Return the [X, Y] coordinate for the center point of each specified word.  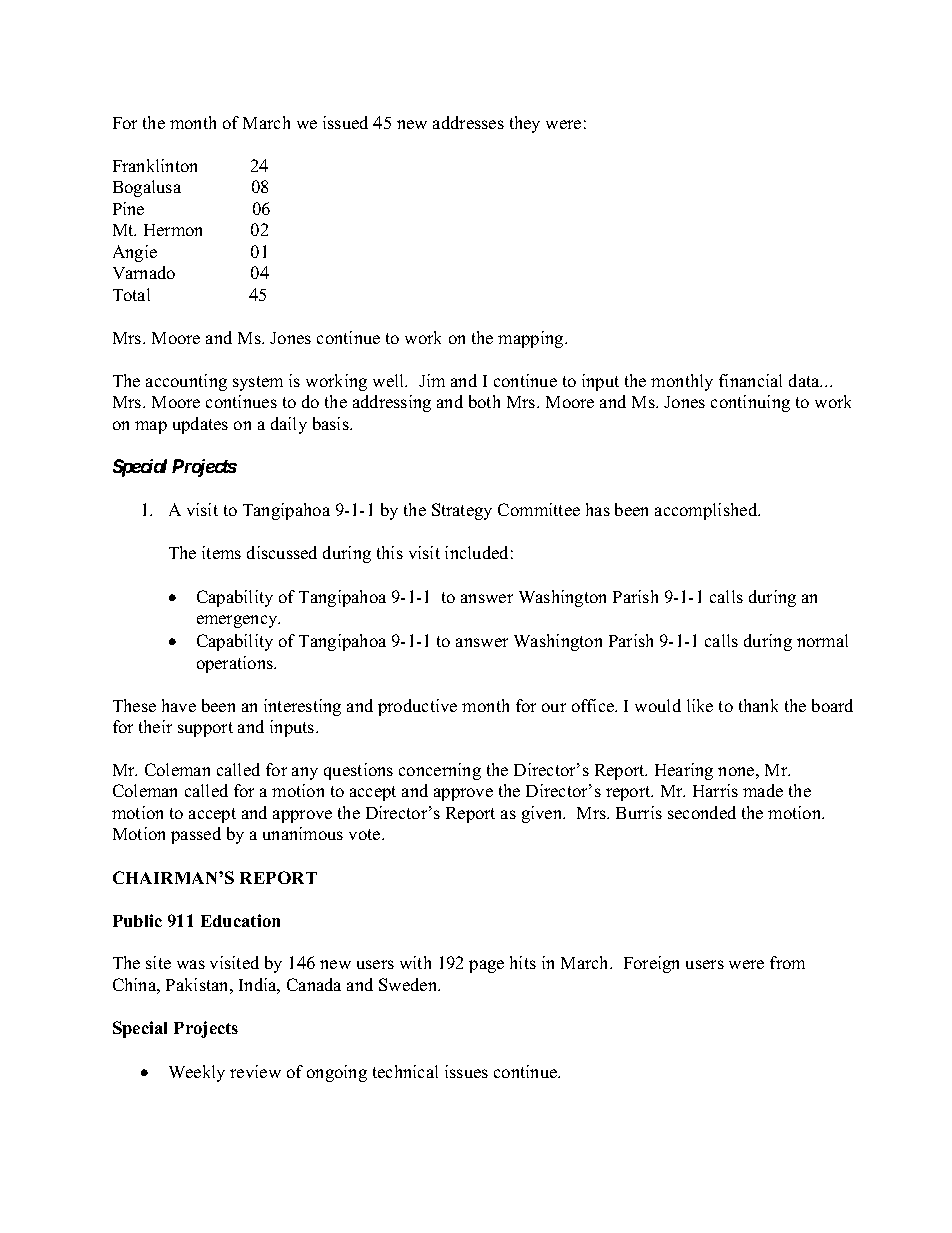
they [525, 124]
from [787, 962]
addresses [468, 122]
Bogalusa [147, 188]
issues [466, 1071]
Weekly [197, 1073]
